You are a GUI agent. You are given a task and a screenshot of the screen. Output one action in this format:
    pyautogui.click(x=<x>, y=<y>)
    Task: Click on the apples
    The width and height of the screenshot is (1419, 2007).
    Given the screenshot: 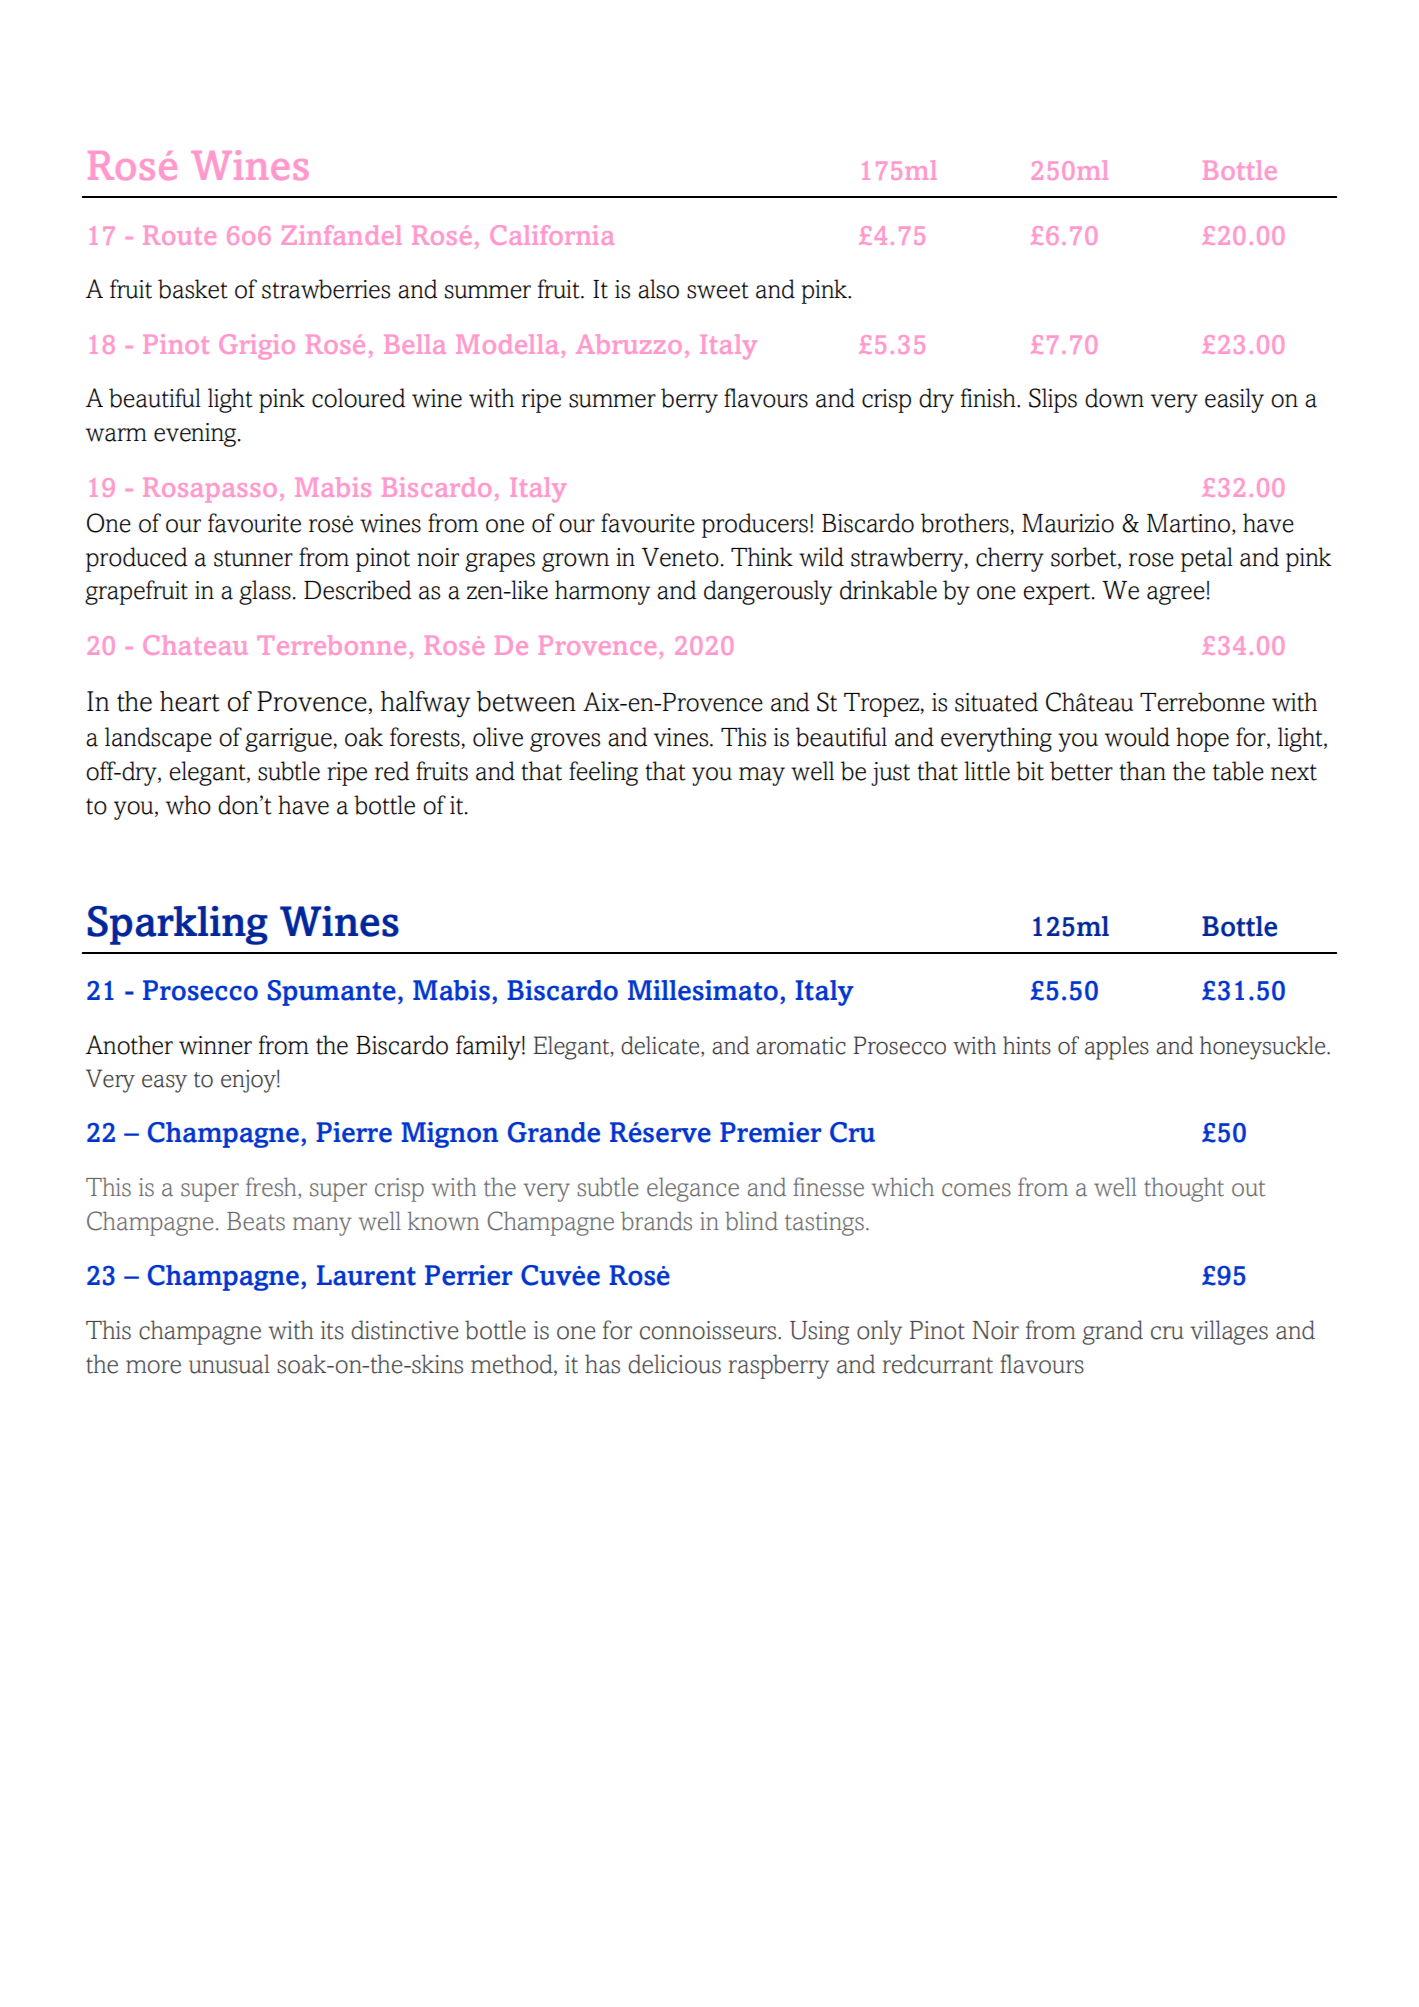 What is the action you would take?
    pyautogui.click(x=1117, y=1048)
